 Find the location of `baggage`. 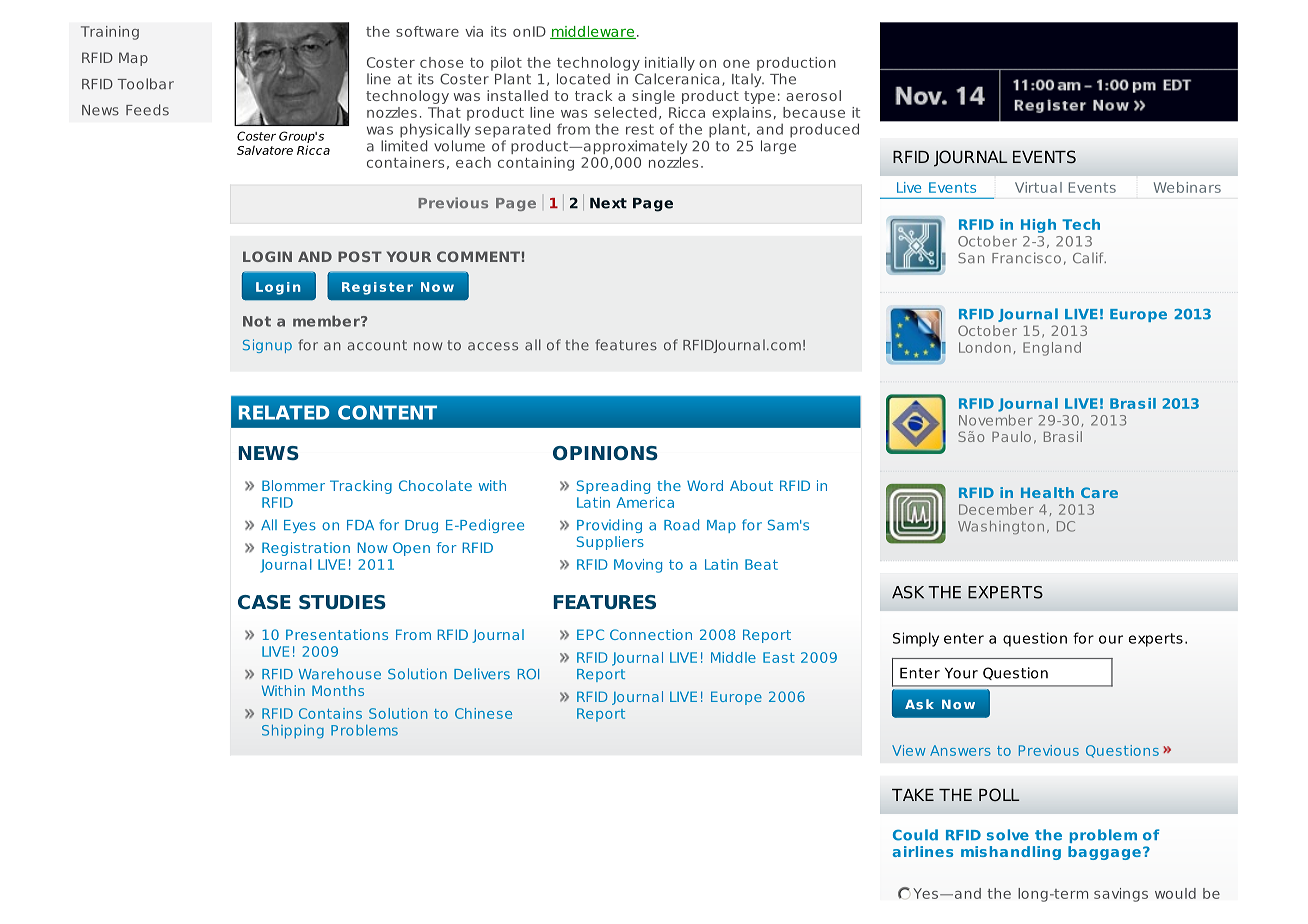

baggage is located at coordinates (1104, 853).
